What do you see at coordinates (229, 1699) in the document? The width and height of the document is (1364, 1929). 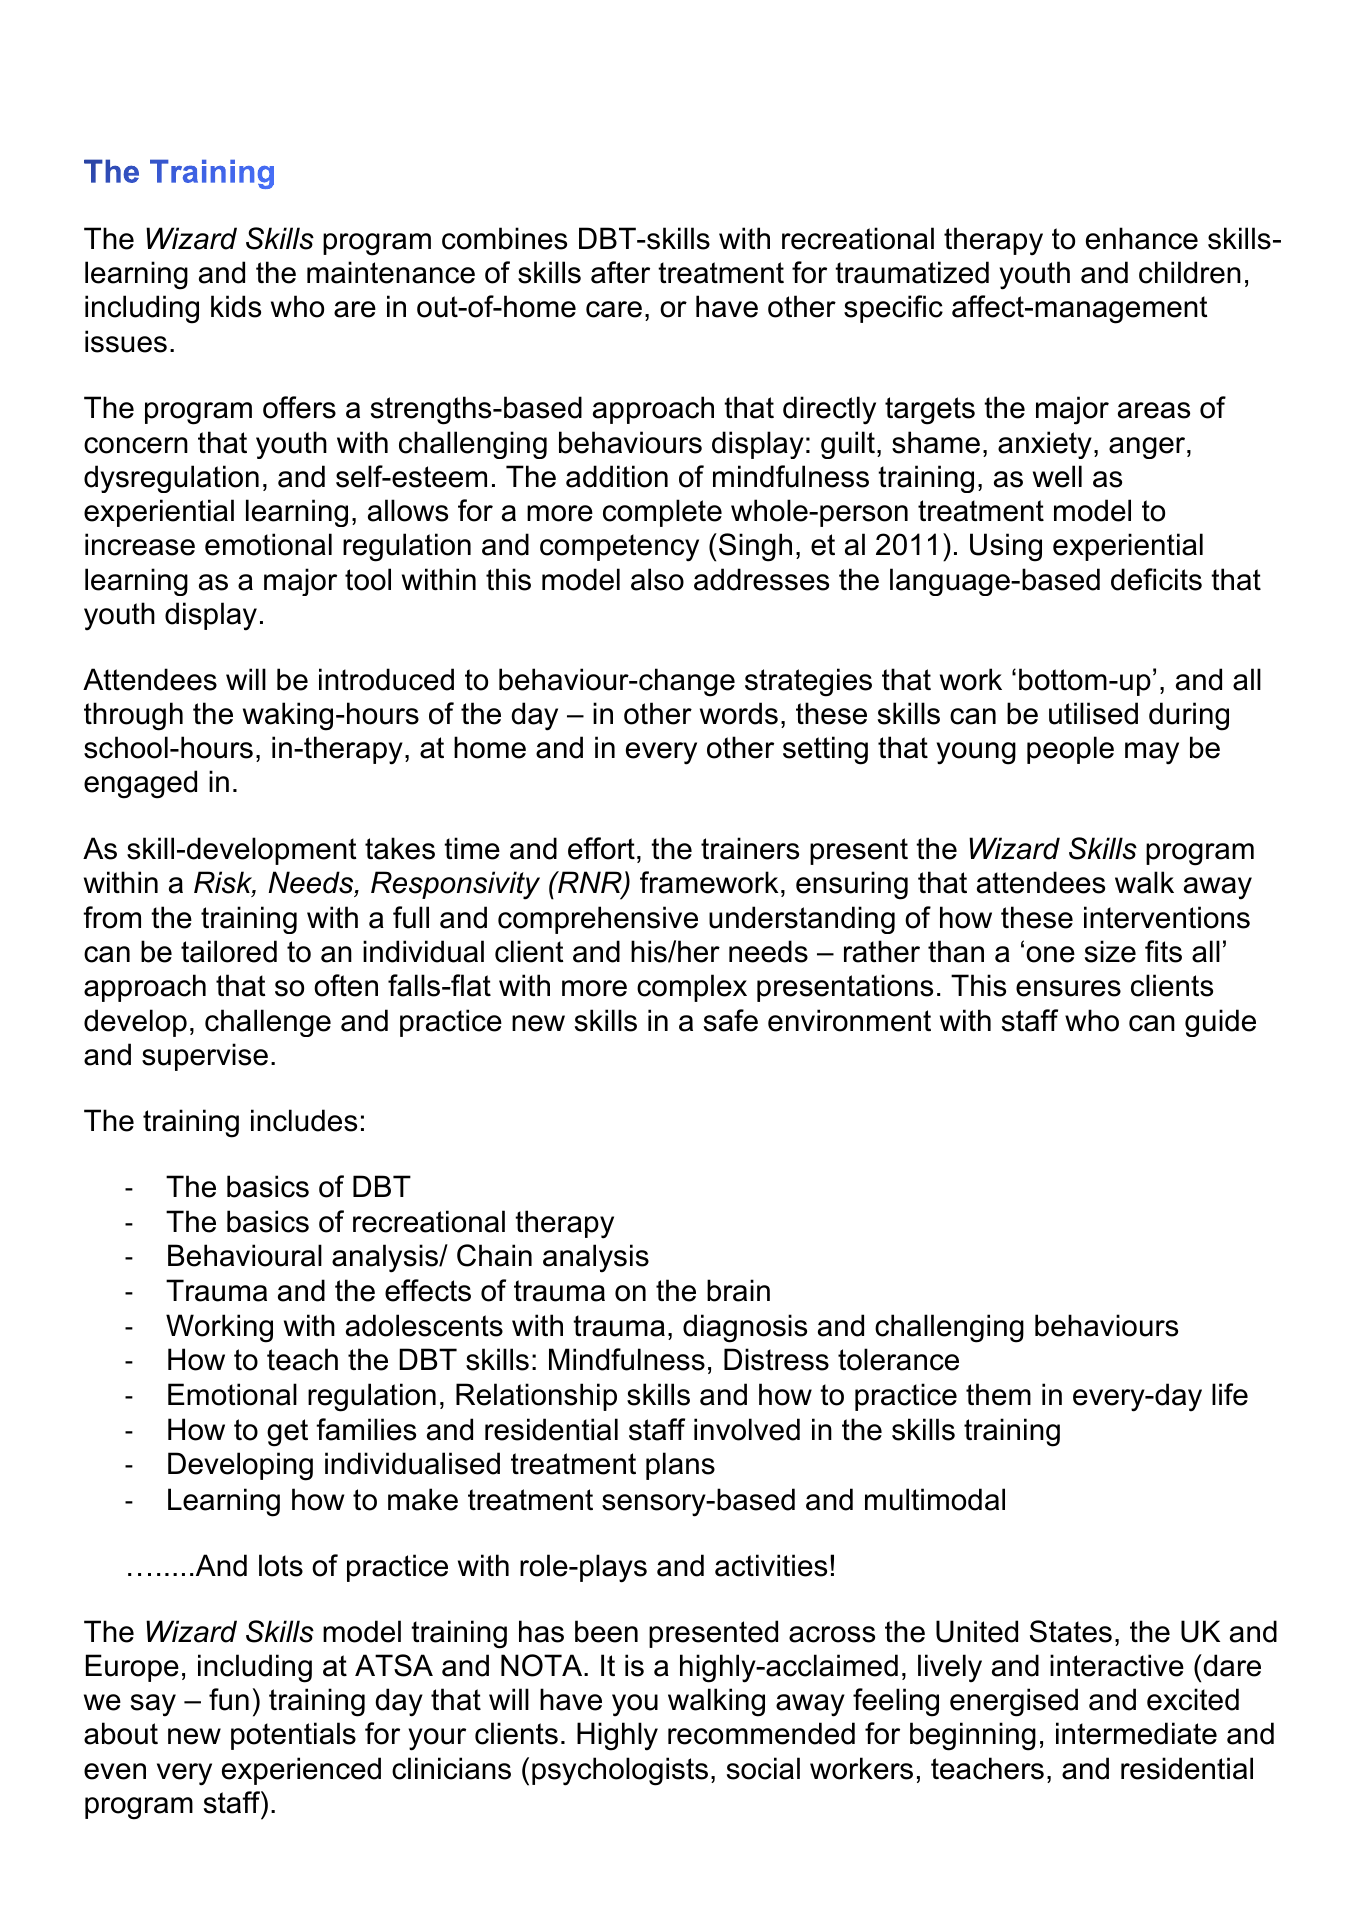 I see `fun` at bounding box center [229, 1699].
